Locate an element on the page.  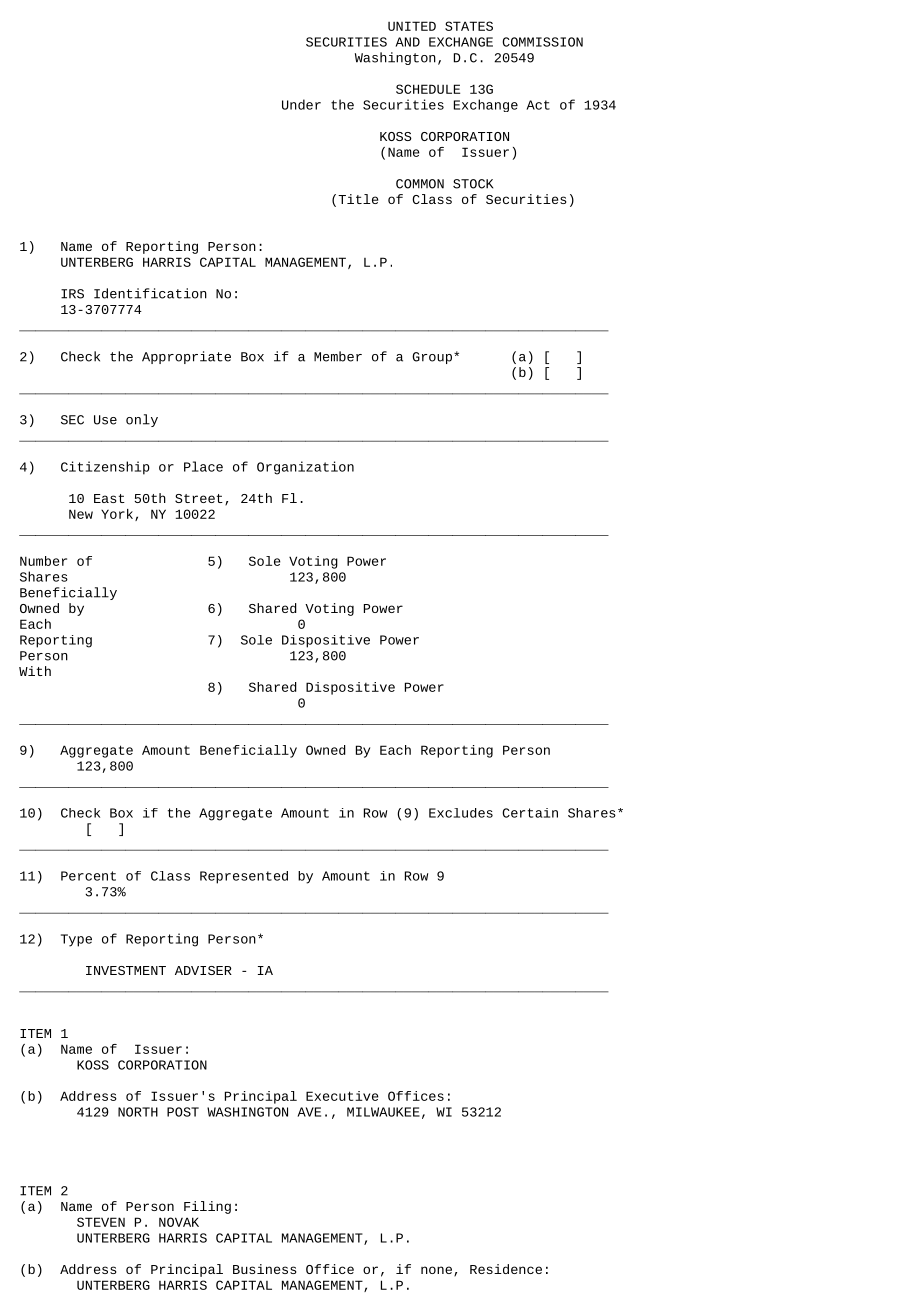
INVESTMENT is located at coordinates (126, 970).
